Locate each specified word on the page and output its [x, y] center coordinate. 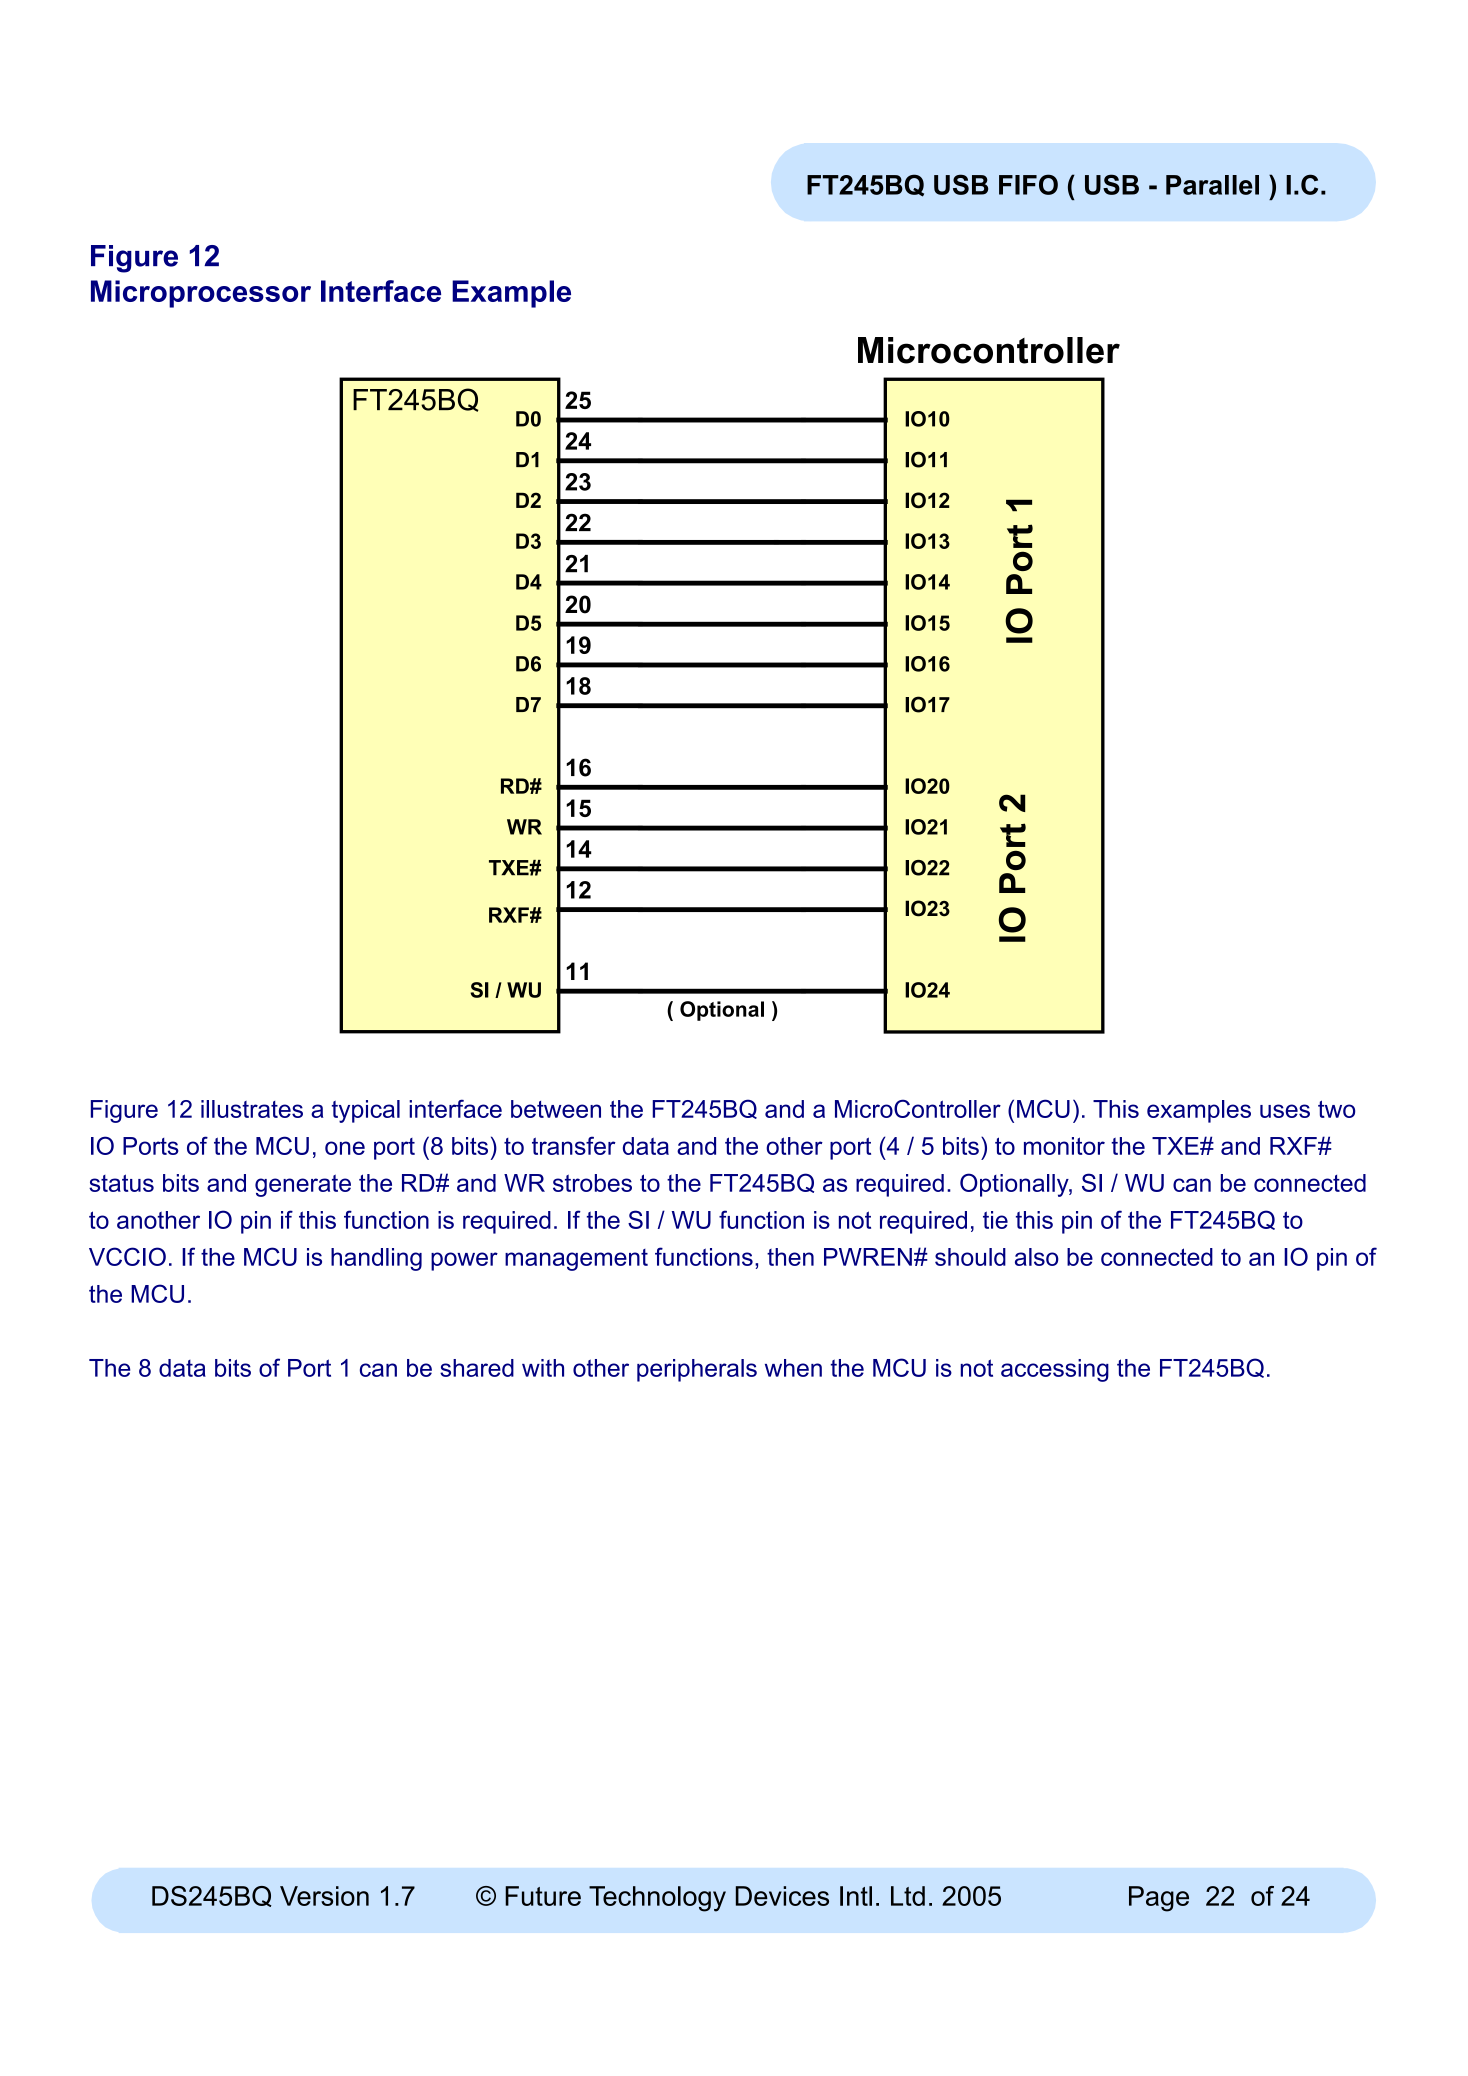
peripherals [697, 1370]
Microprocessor [201, 294]
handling [376, 1259]
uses [1285, 1111]
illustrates [252, 1109]
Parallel [1212, 185]
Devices [782, 1896]
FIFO [1028, 184]
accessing [1055, 1370]
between [556, 1109]
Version [324, 1896]
